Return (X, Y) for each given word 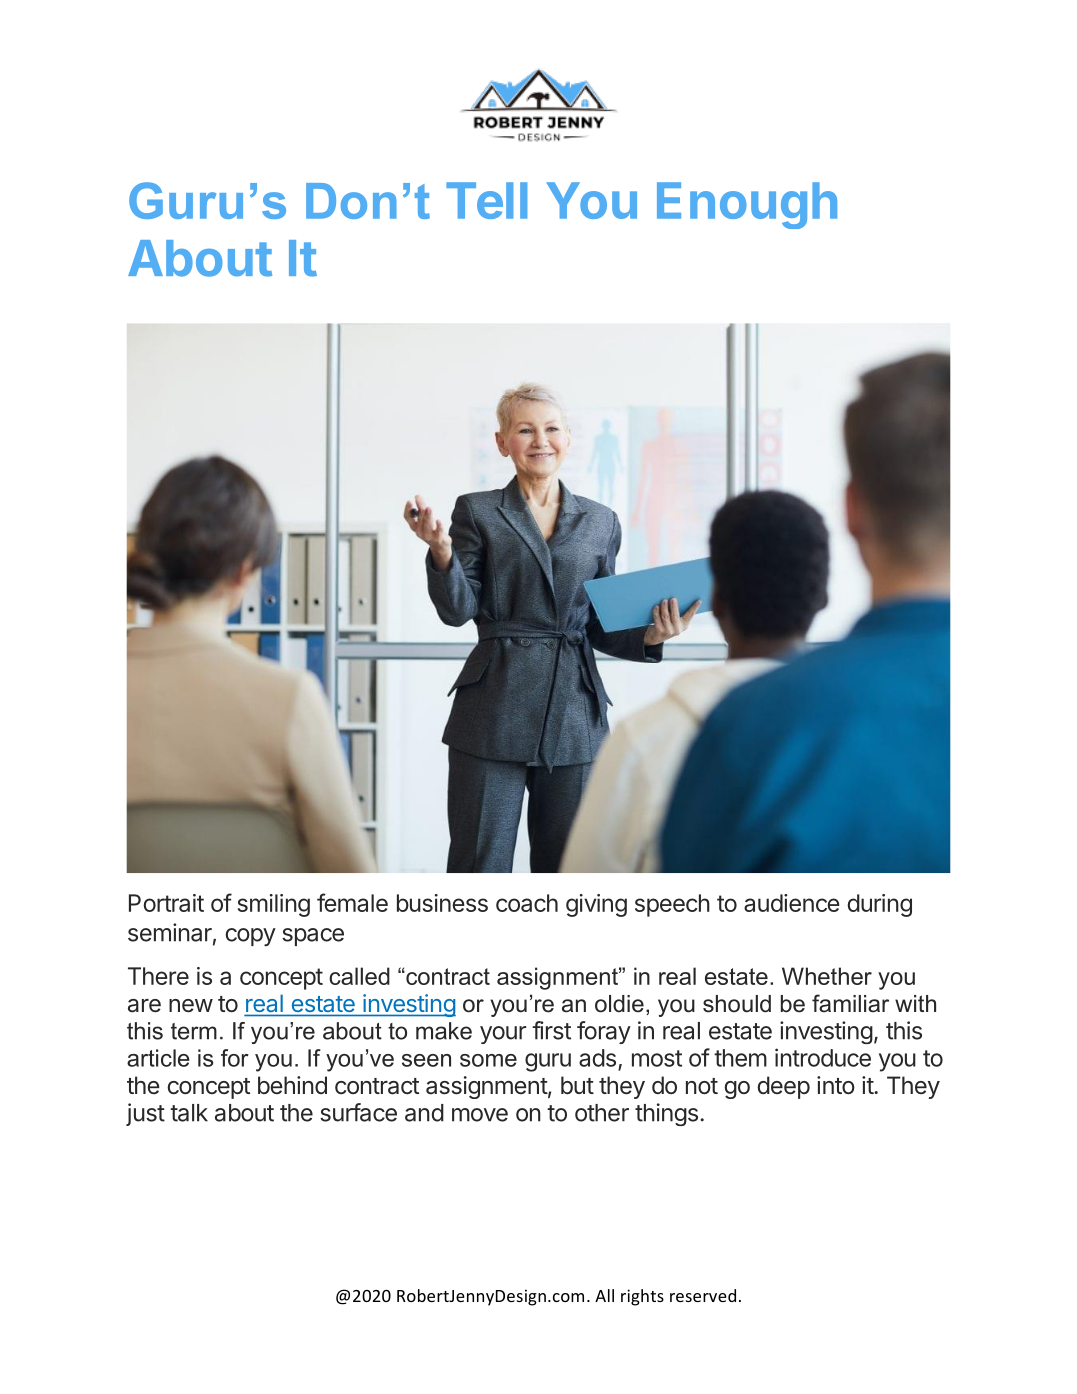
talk (189, 1113)
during (879, 905)
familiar (850, 1003)
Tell (486, 200)
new (191, 1006)
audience (792, 903)
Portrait (166, 903)
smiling (274, 905)
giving (596, 905)
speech (672, 905)
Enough (747, 205)
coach (527, 903)
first (551, 1030)
